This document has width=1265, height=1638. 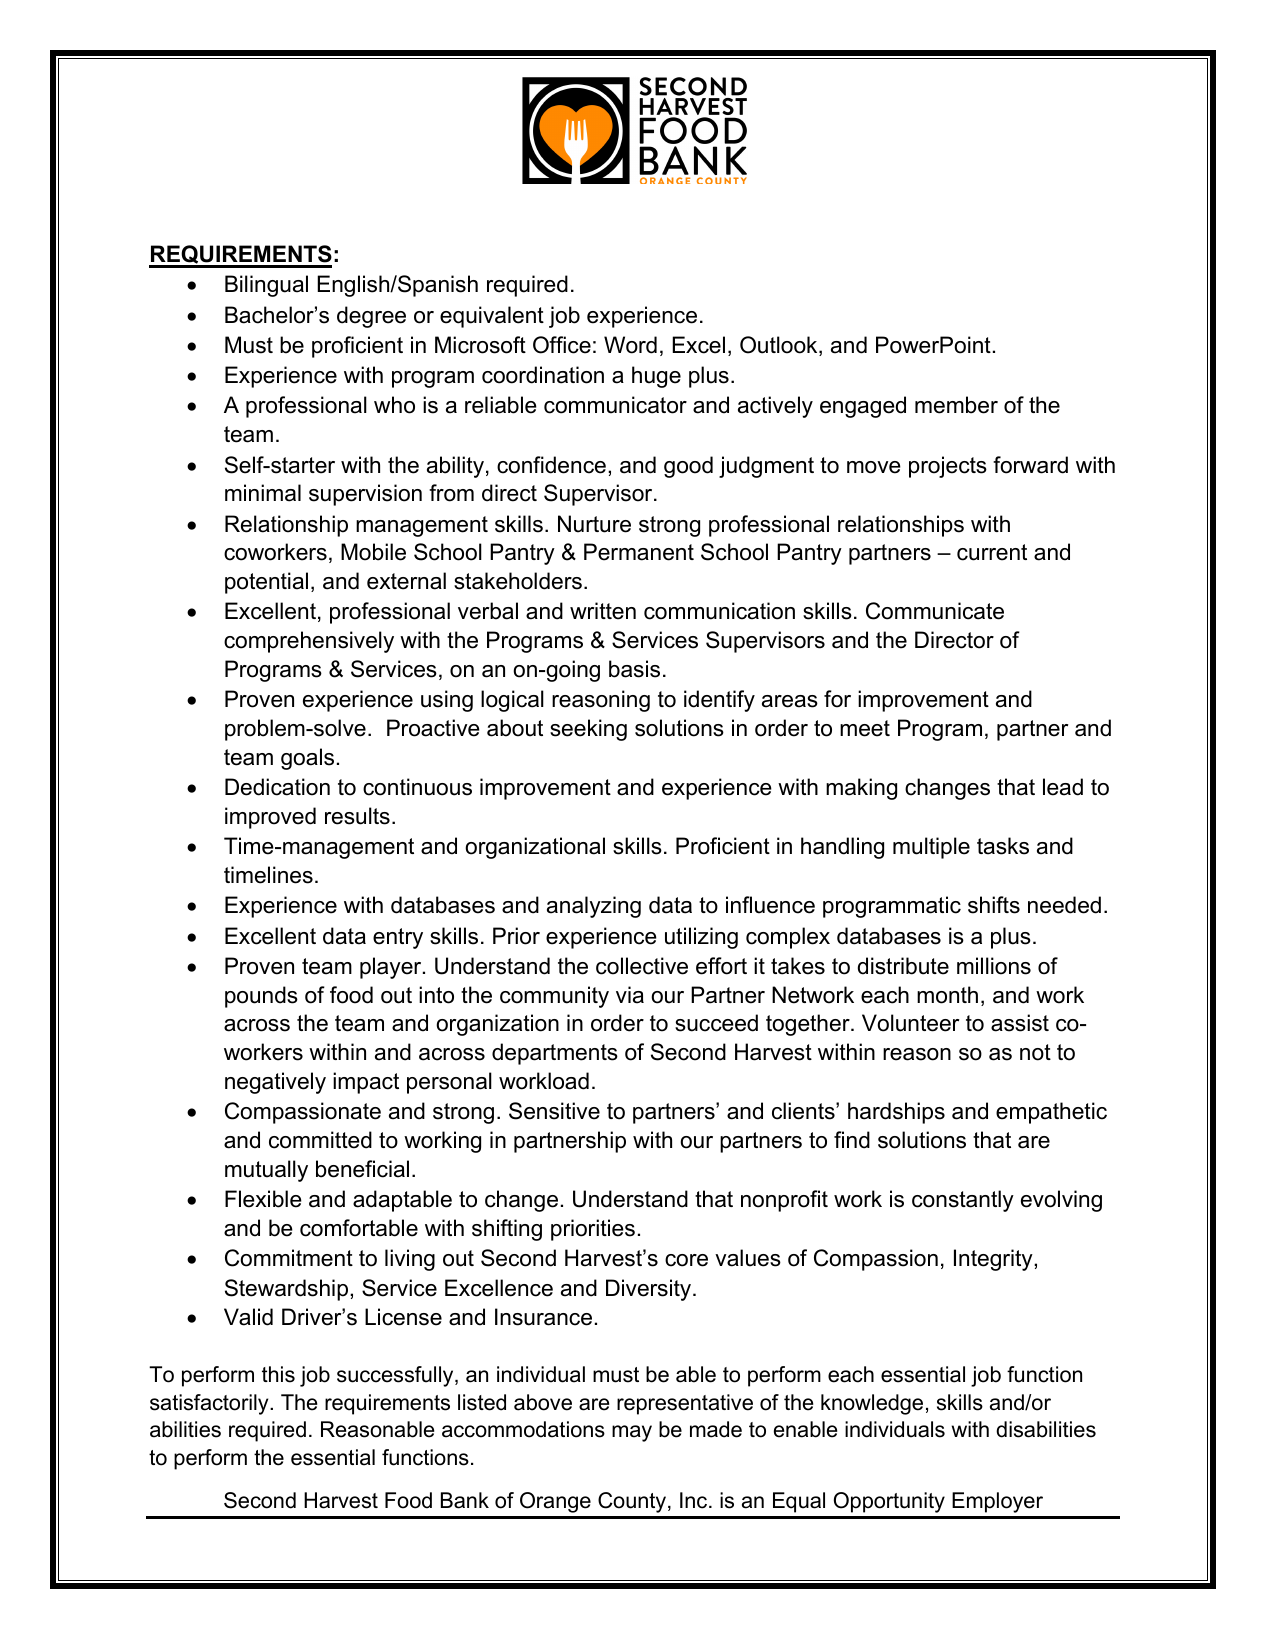 I want to click on Word, so click(x=630, y=345).
